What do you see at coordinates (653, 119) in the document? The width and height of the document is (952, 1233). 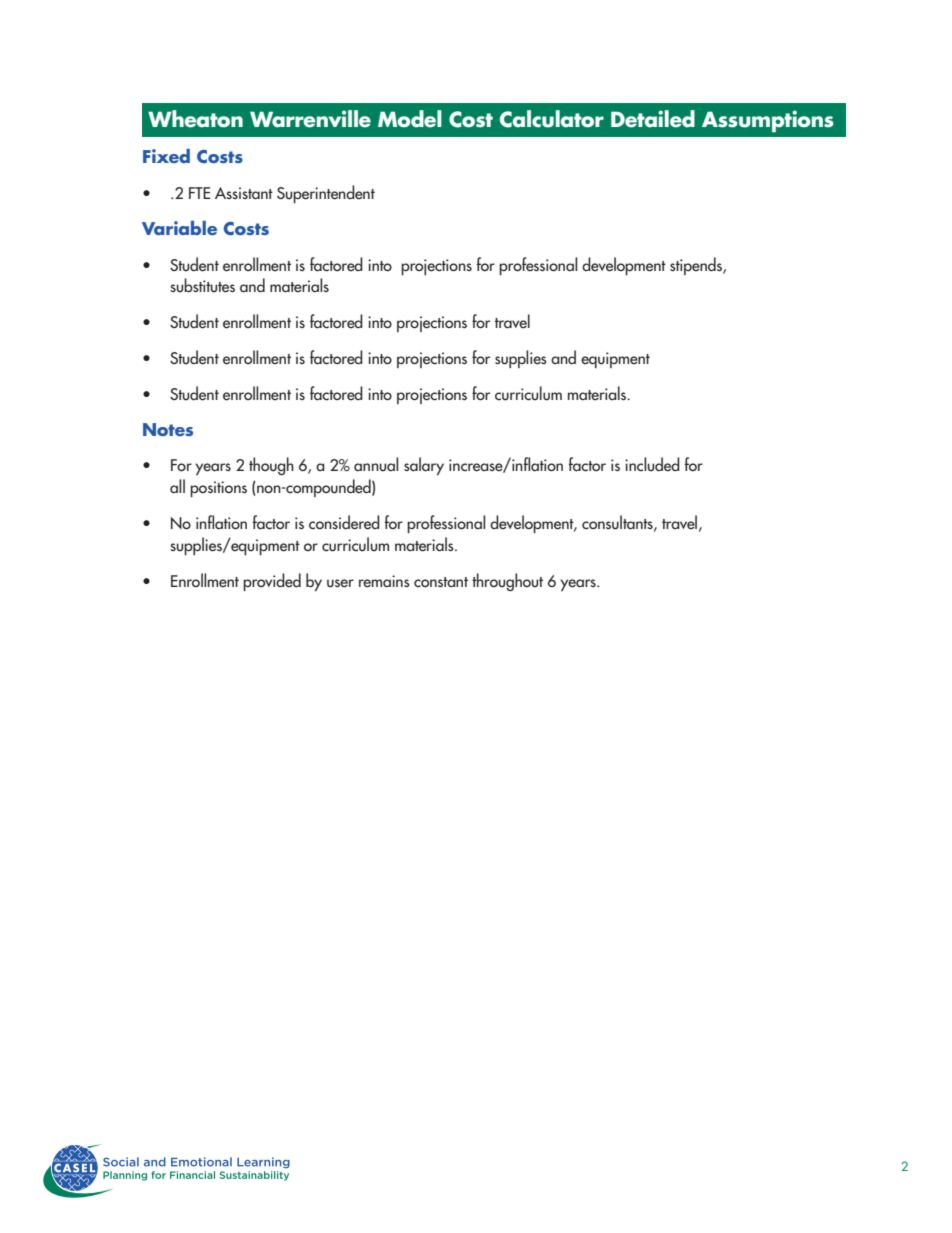 I see `Detailed` at bounding box center [653, 119].
